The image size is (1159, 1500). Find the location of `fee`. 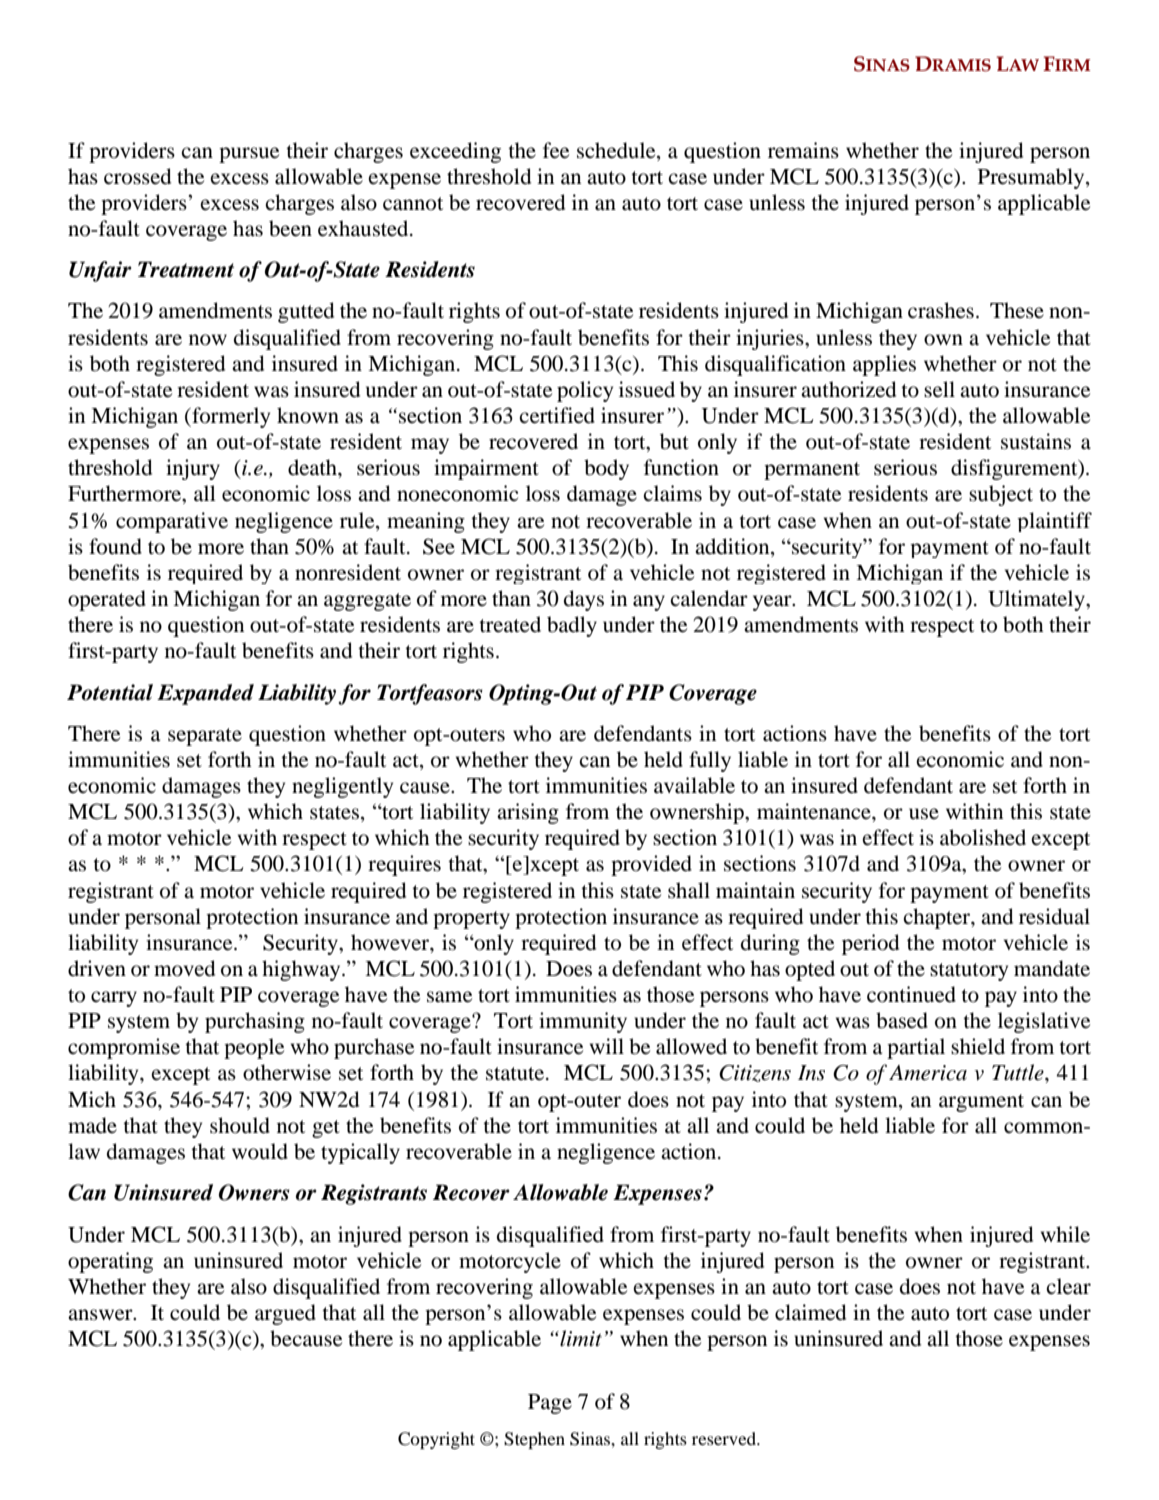

fee is located at coordinates (556, 150).
